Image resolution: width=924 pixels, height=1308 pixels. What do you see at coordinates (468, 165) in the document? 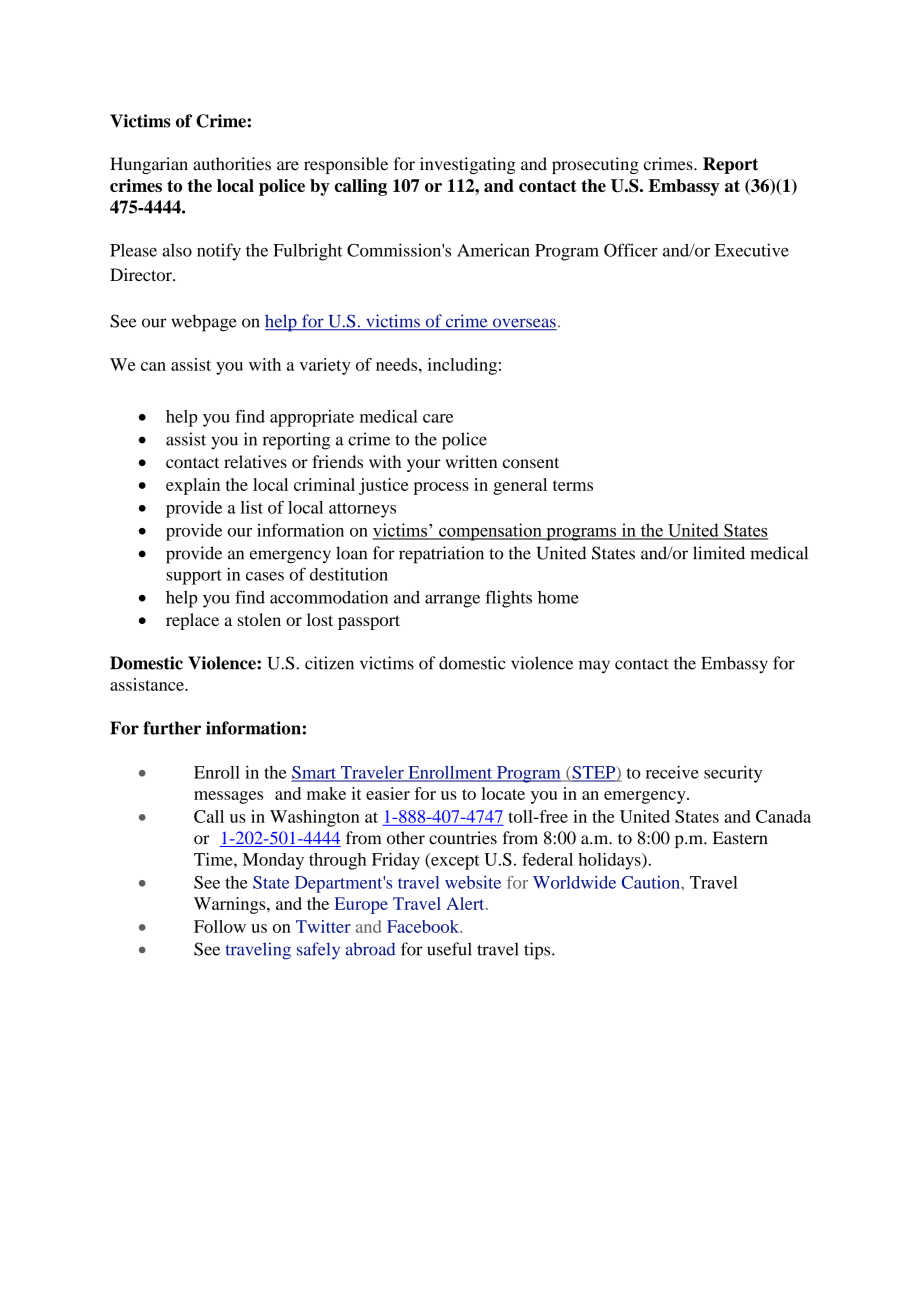
I see `investigating` at bounding box center [468, 165].
